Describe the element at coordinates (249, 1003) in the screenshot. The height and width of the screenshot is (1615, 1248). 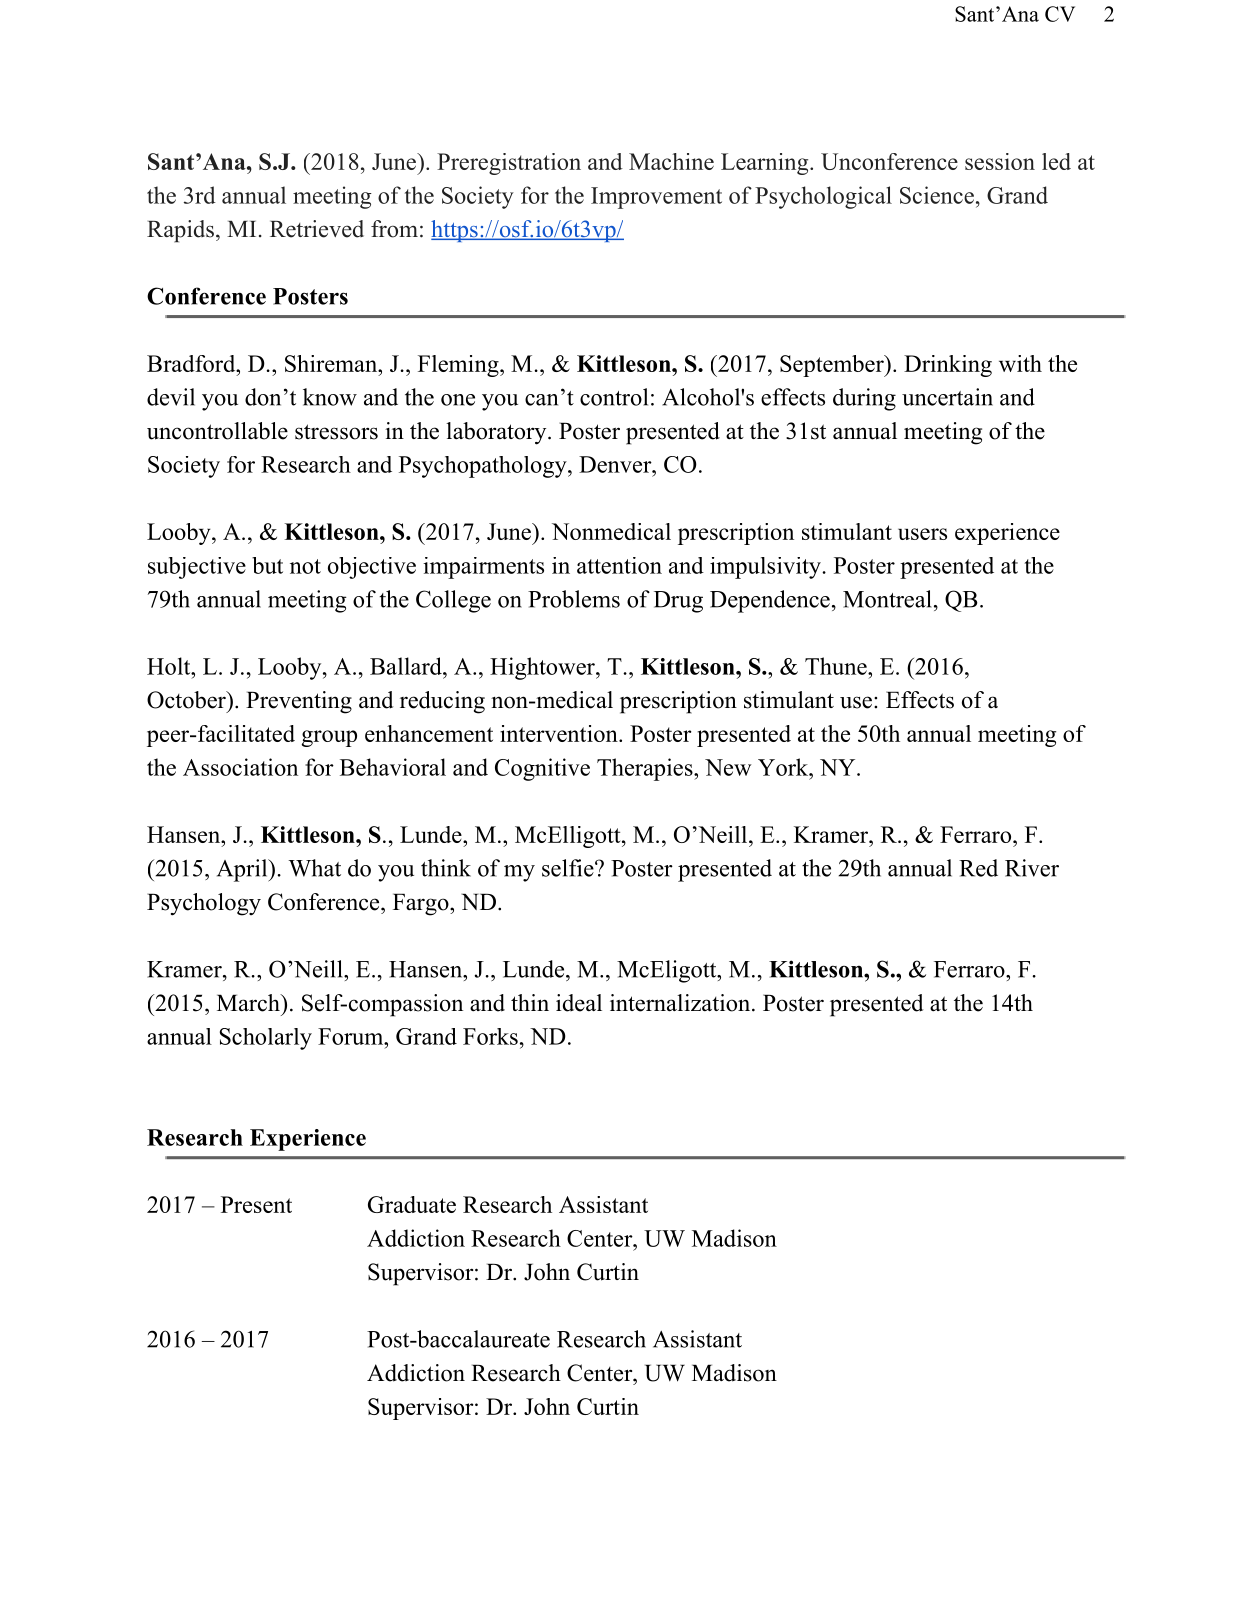
I see `March` at that location.
